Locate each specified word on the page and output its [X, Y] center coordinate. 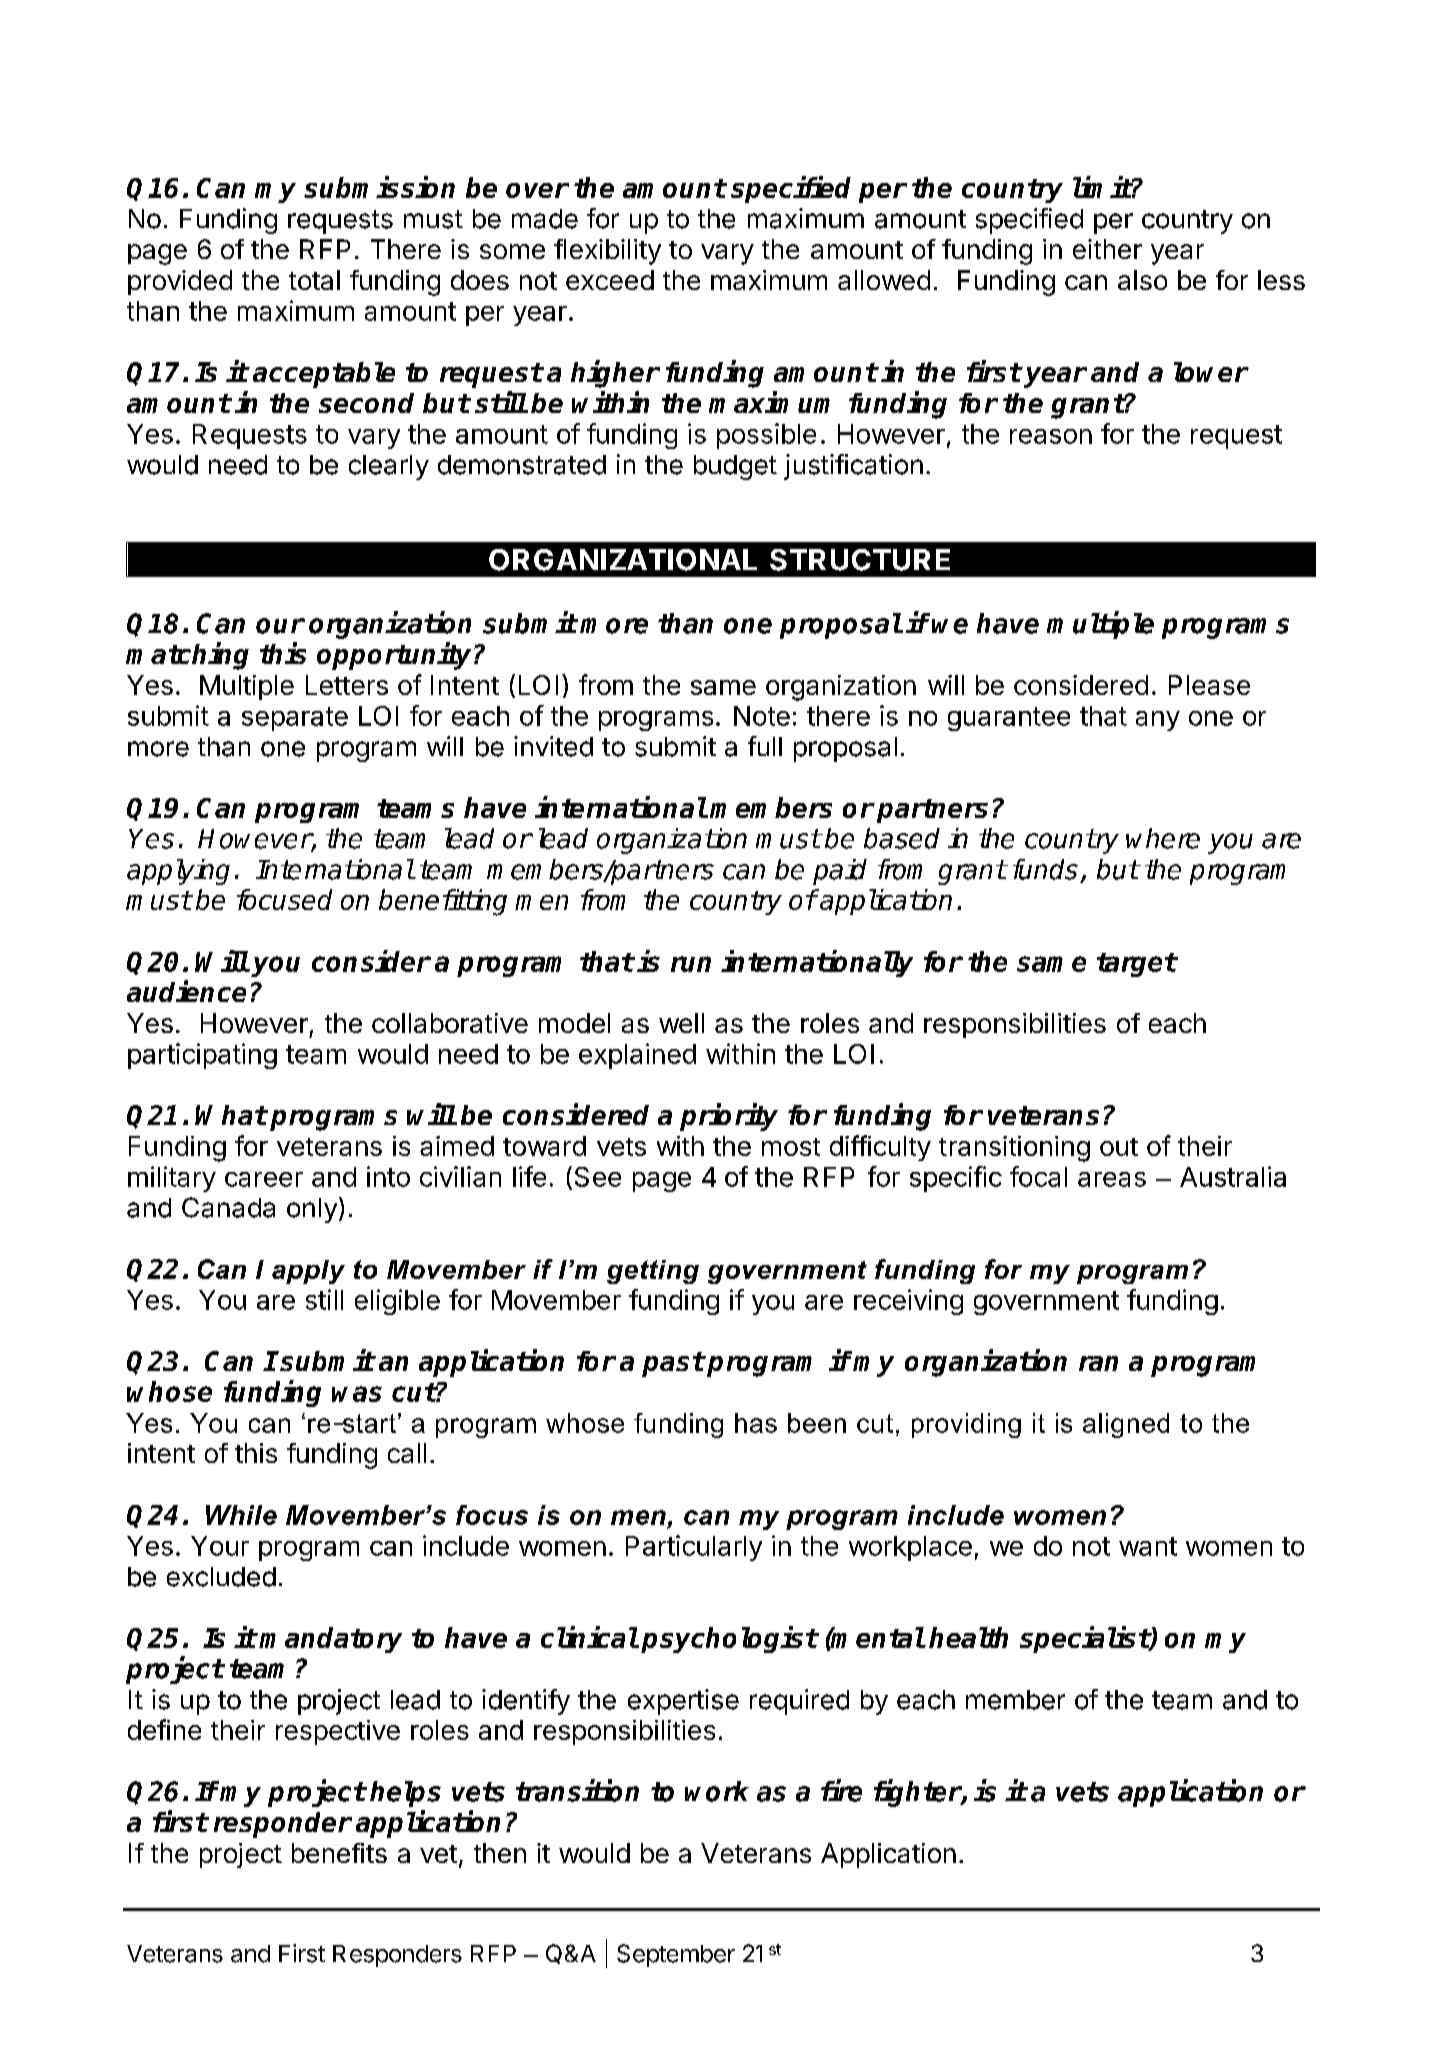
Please [1209, 685]
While [241, 1515]
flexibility [607, 252]
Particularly [694, 1548]
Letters [347, 685]
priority [729, 1117]
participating [202, 1056]
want [1148, 1546]
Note [762, 716]
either [1107, 249]
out [1119, 1147]
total [314, 280]
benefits [339, 1853]
